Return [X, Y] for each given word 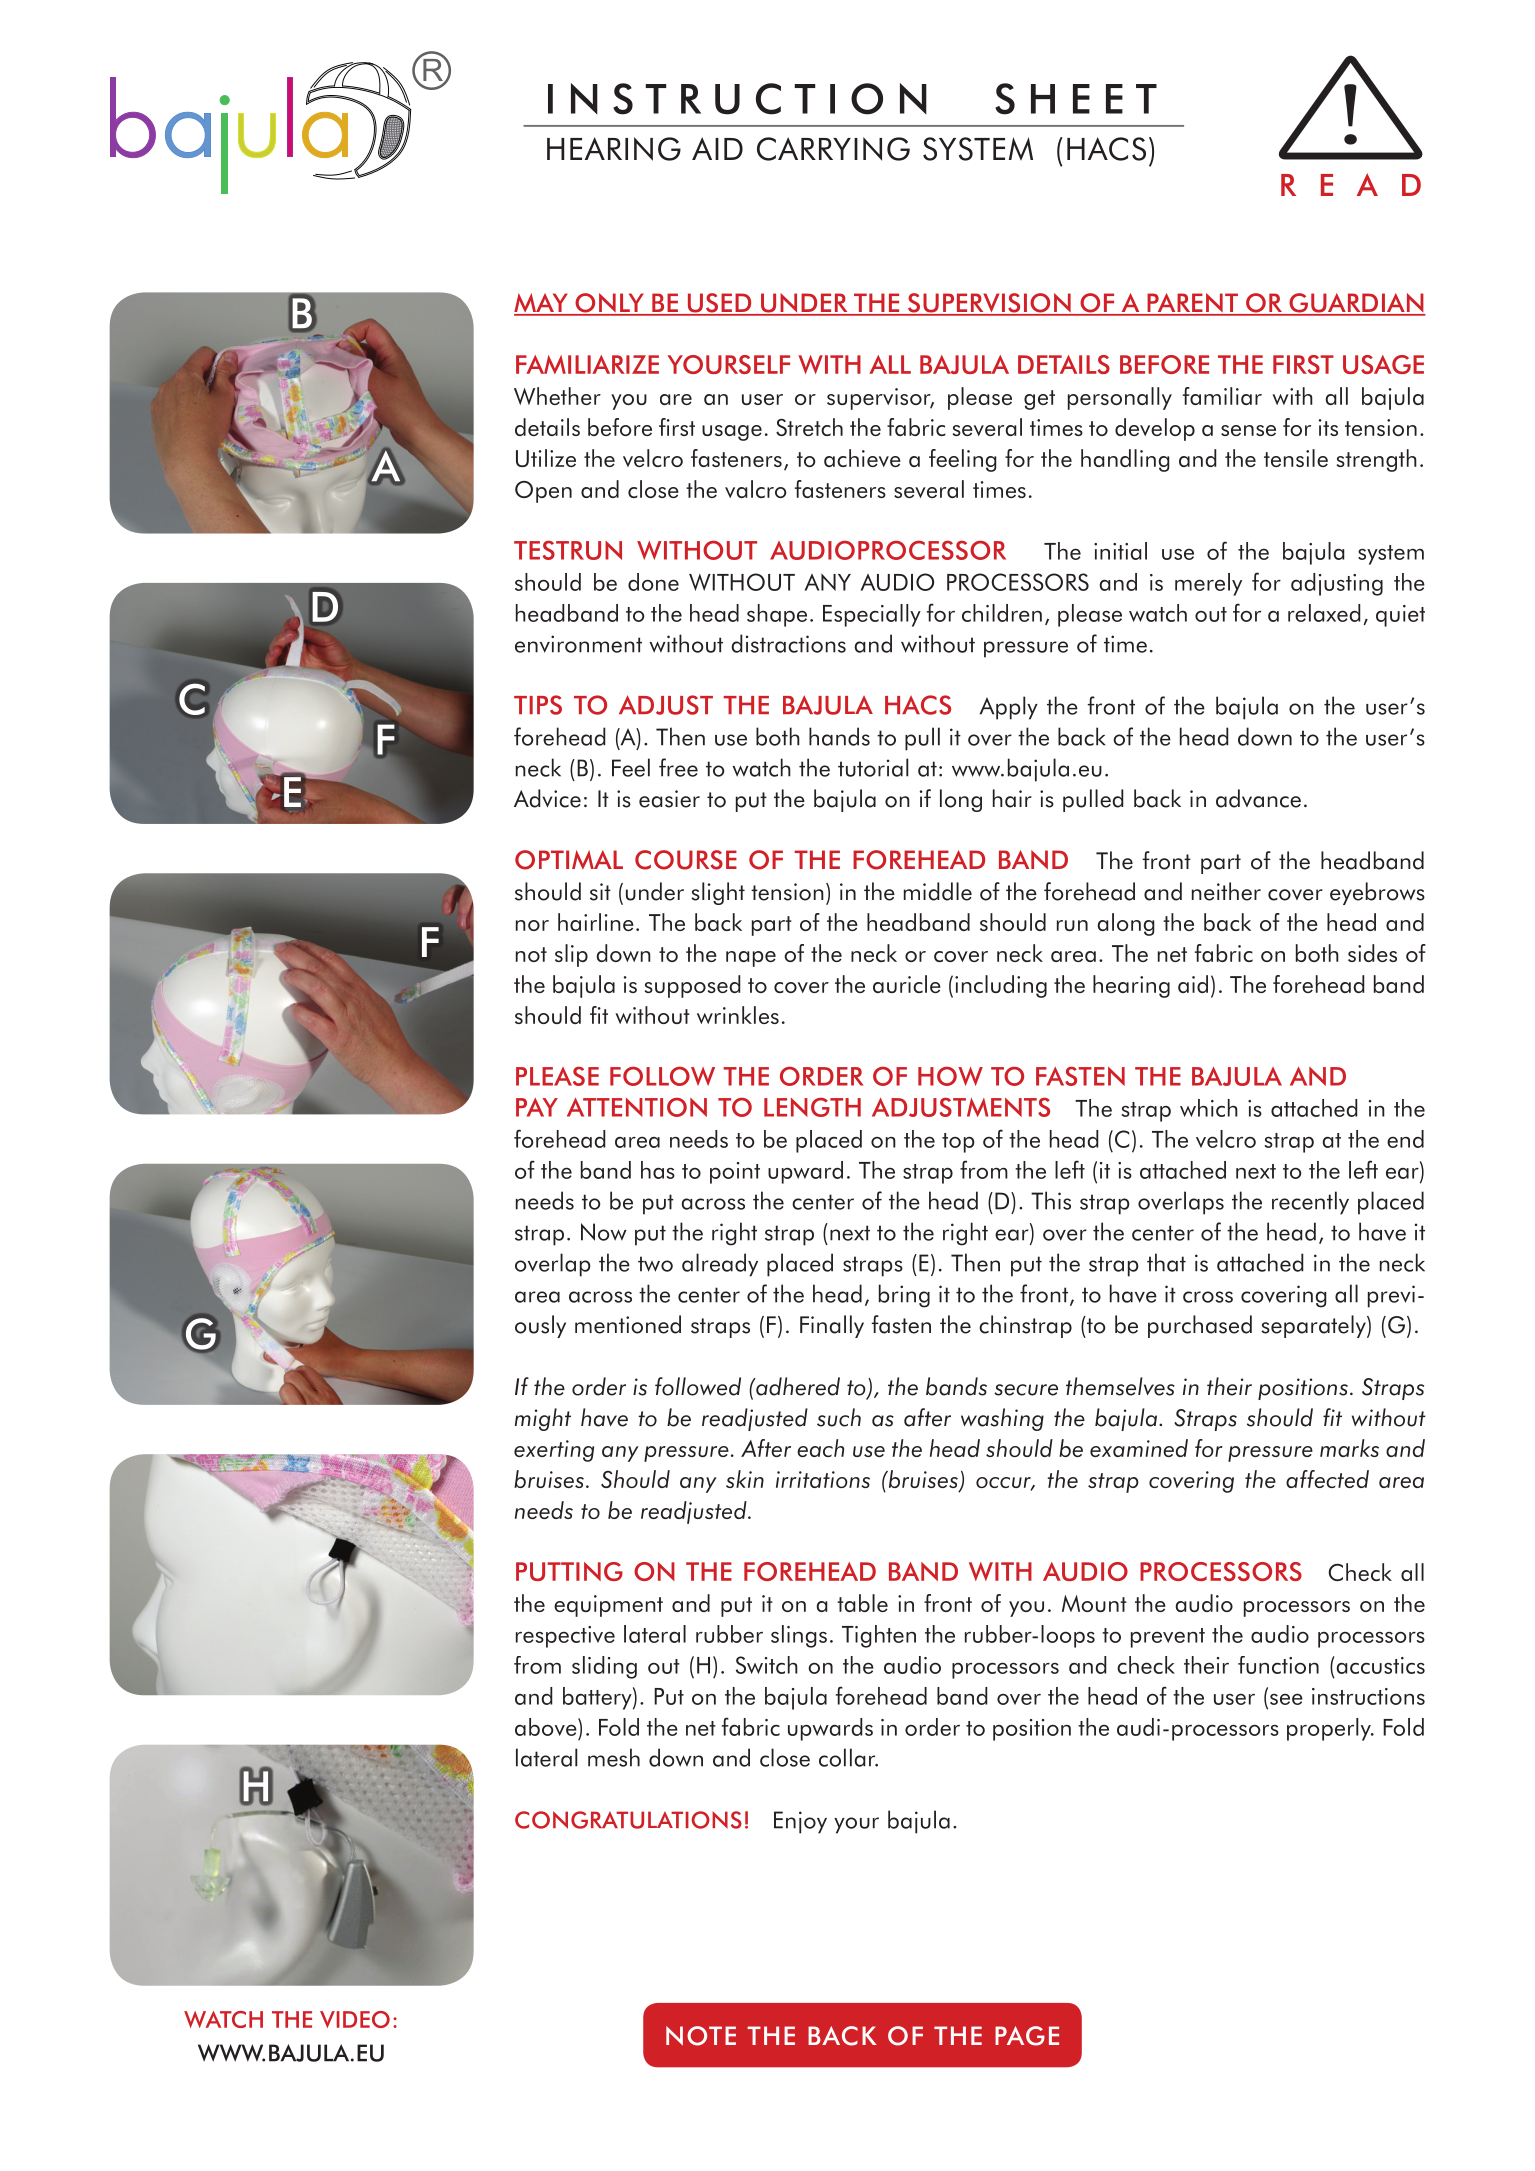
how [950, 1076]
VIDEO [355, 2019]
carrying [833, 149]
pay [537, 1107]
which [1209, 1108]
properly [1330, 1729]
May [542, 304]
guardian [1356, 304]
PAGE [1027, 2036]
